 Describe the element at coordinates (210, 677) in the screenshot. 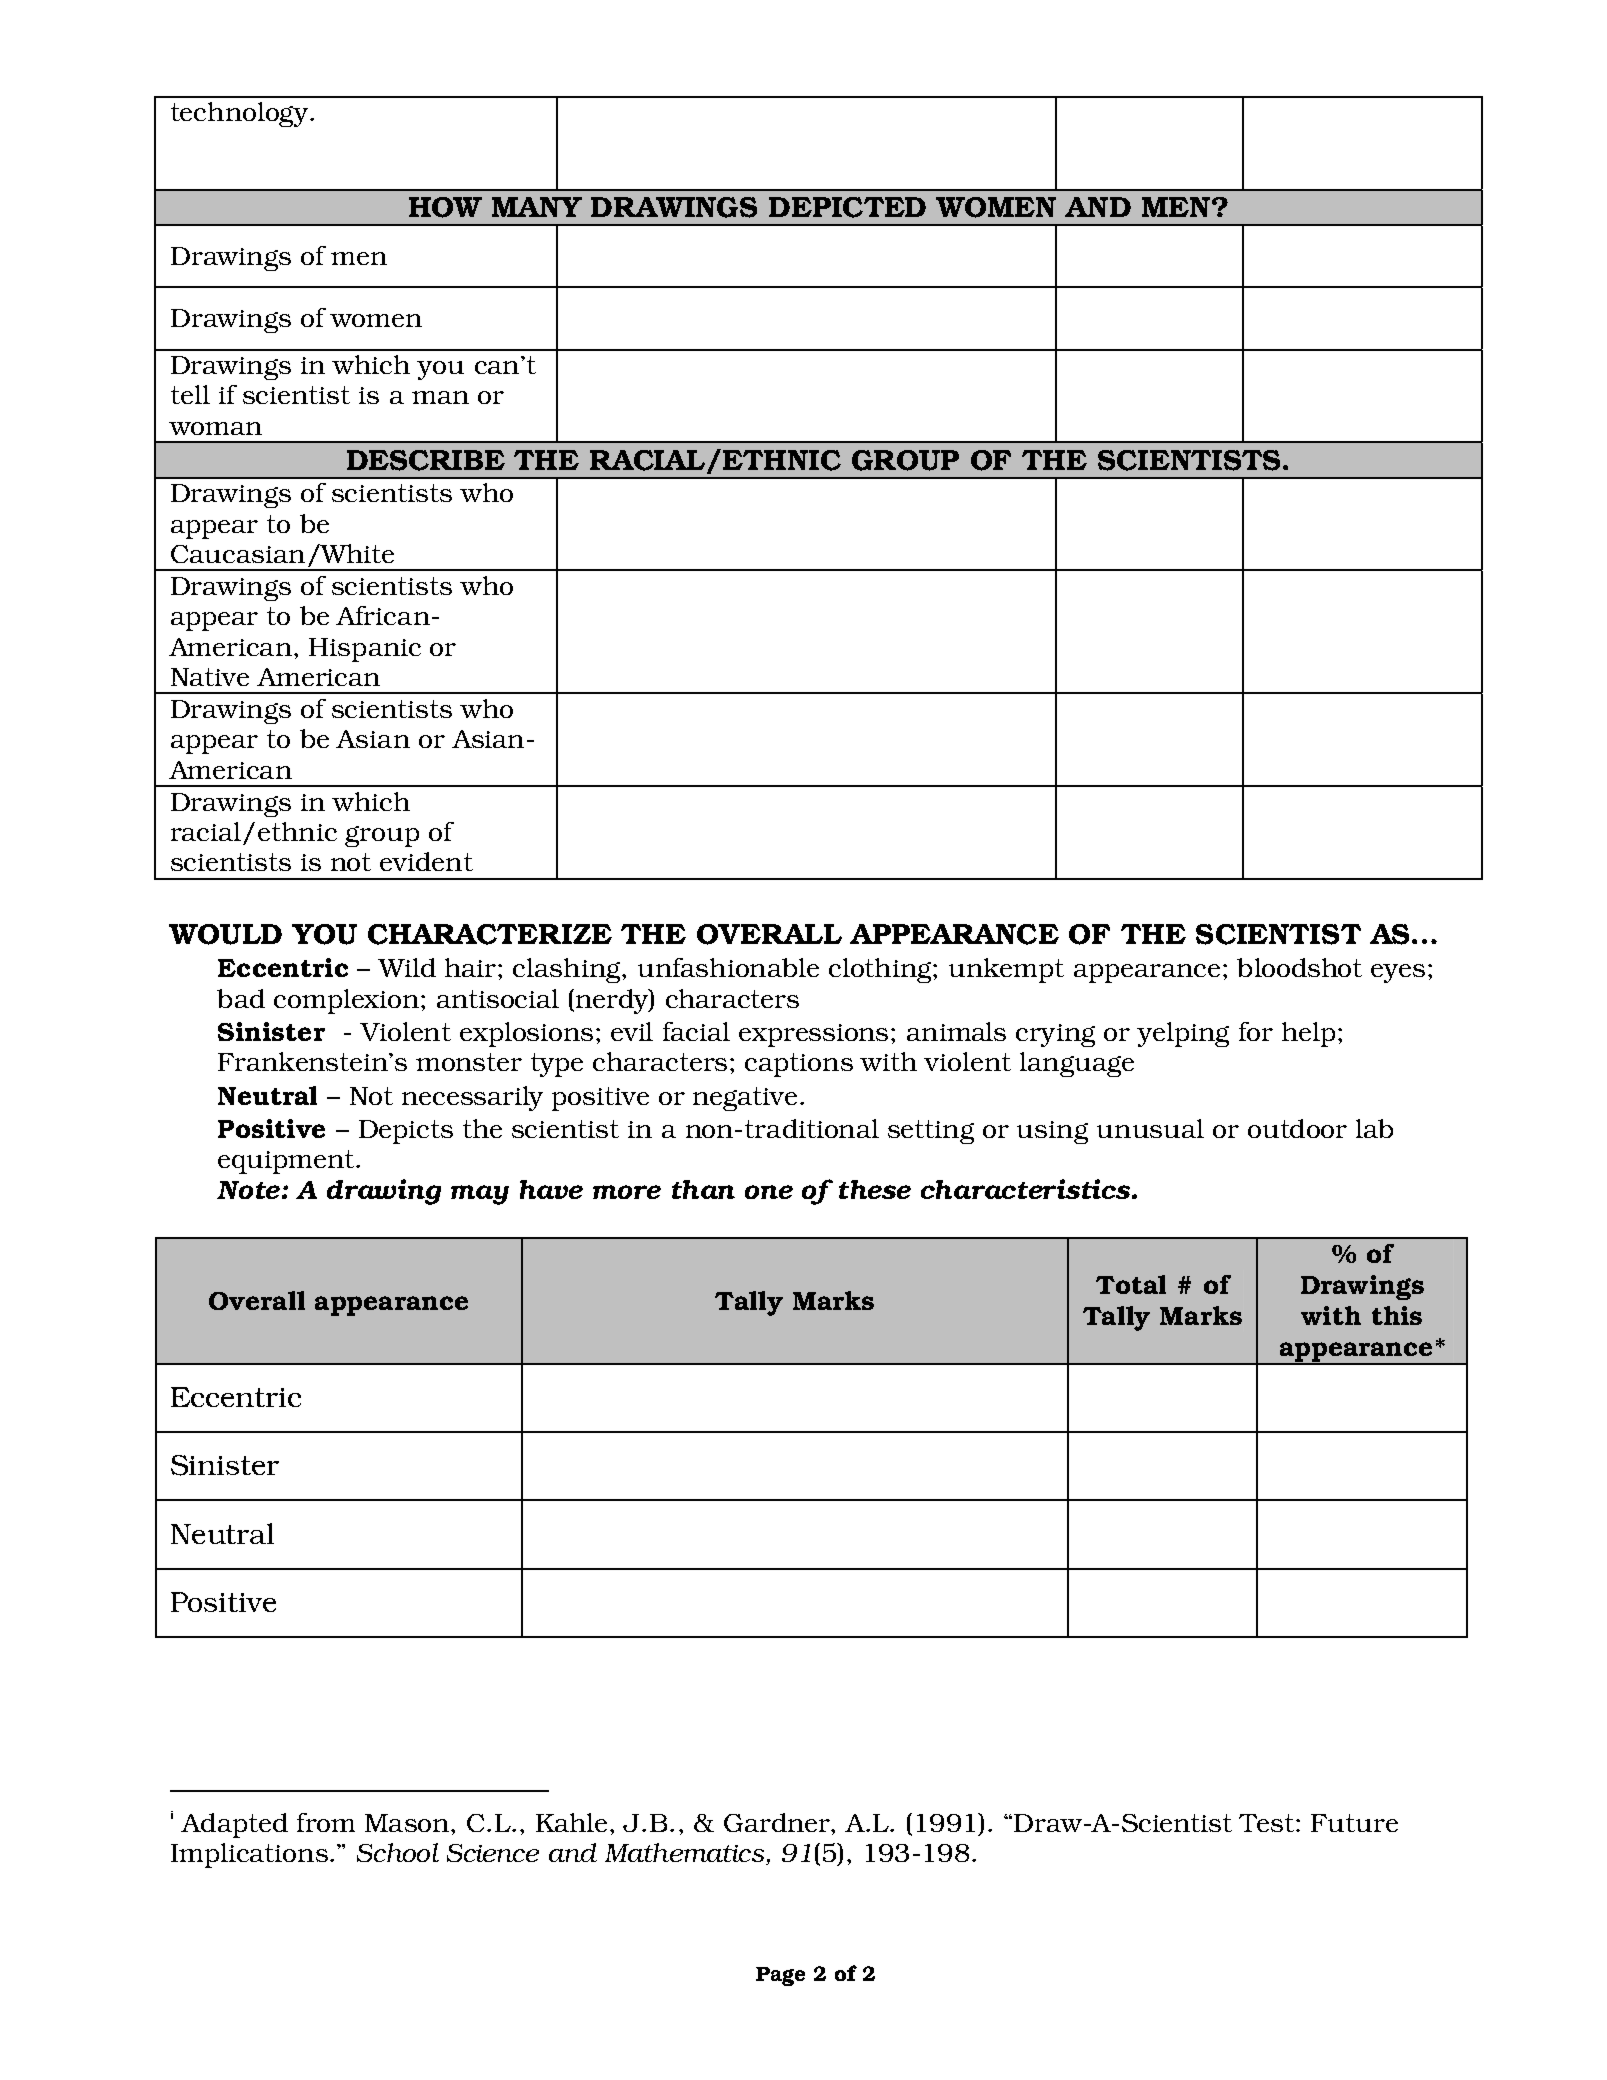

I see `Native` at that location.
